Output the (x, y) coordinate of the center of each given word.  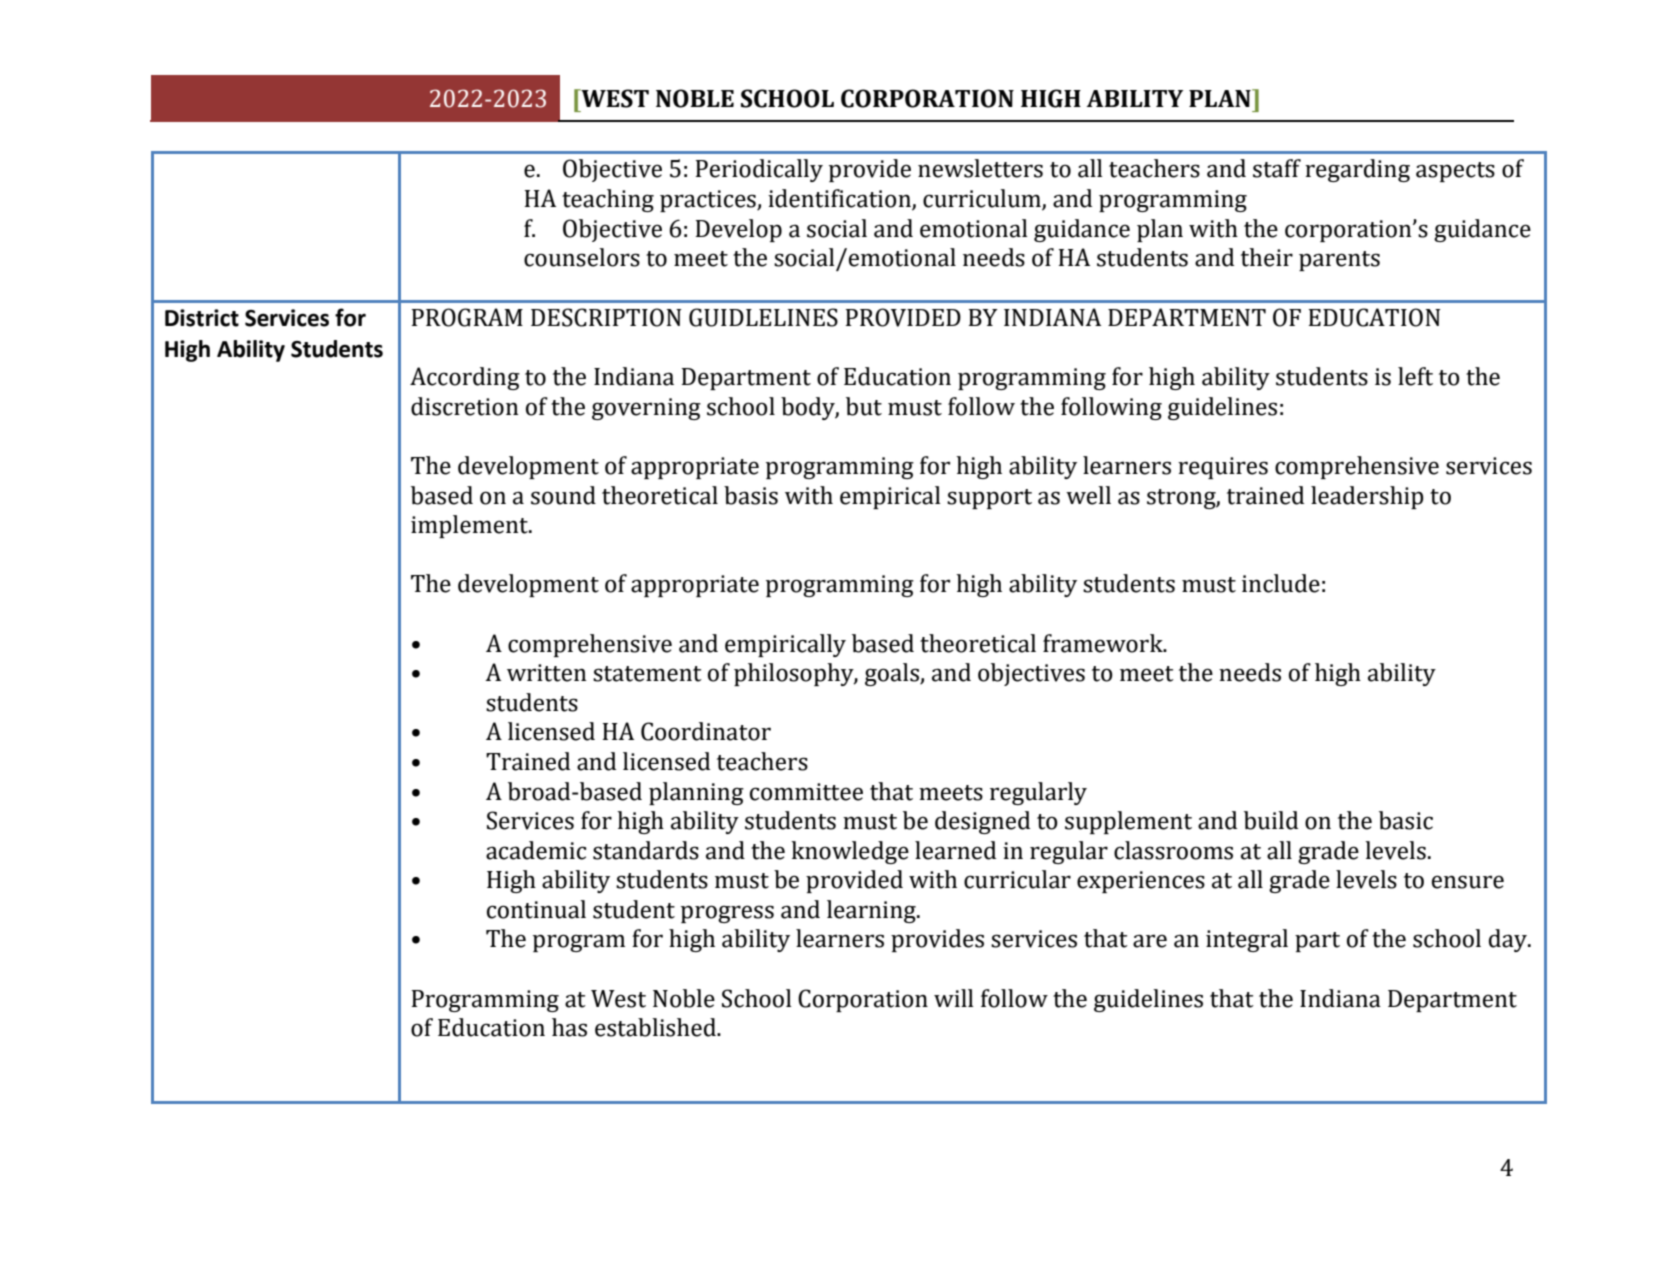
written (547, 673)
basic (1406, 820)
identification (840, 199)
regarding (1357, 170)
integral (1247, 940)
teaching (608, 200)
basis (751, 495)
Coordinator (706, 731)
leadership (1367, 497)
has (569, 1027)
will (954, 998)
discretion (465, 406)
